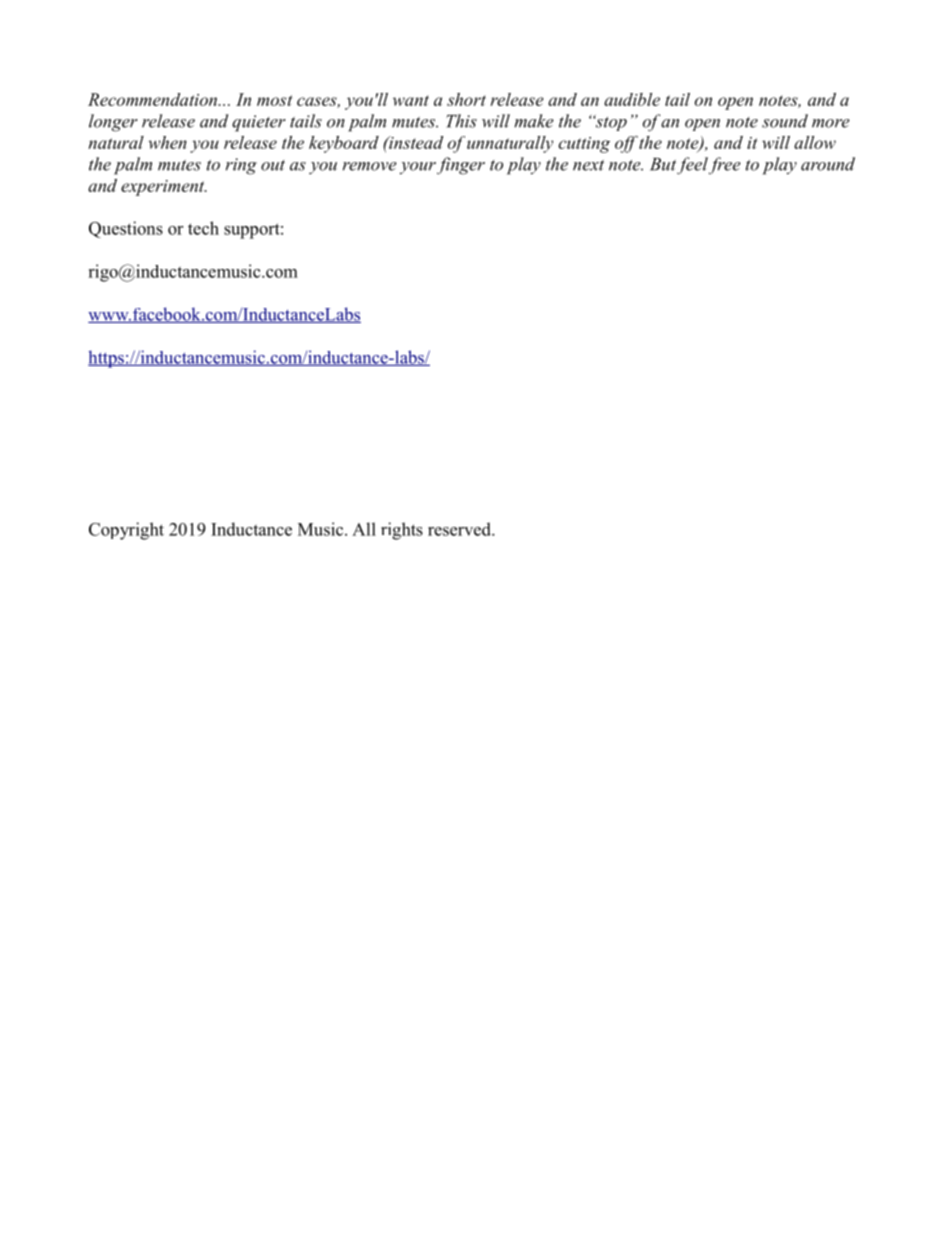  I want to click on Copyright, so click(126, 531).
